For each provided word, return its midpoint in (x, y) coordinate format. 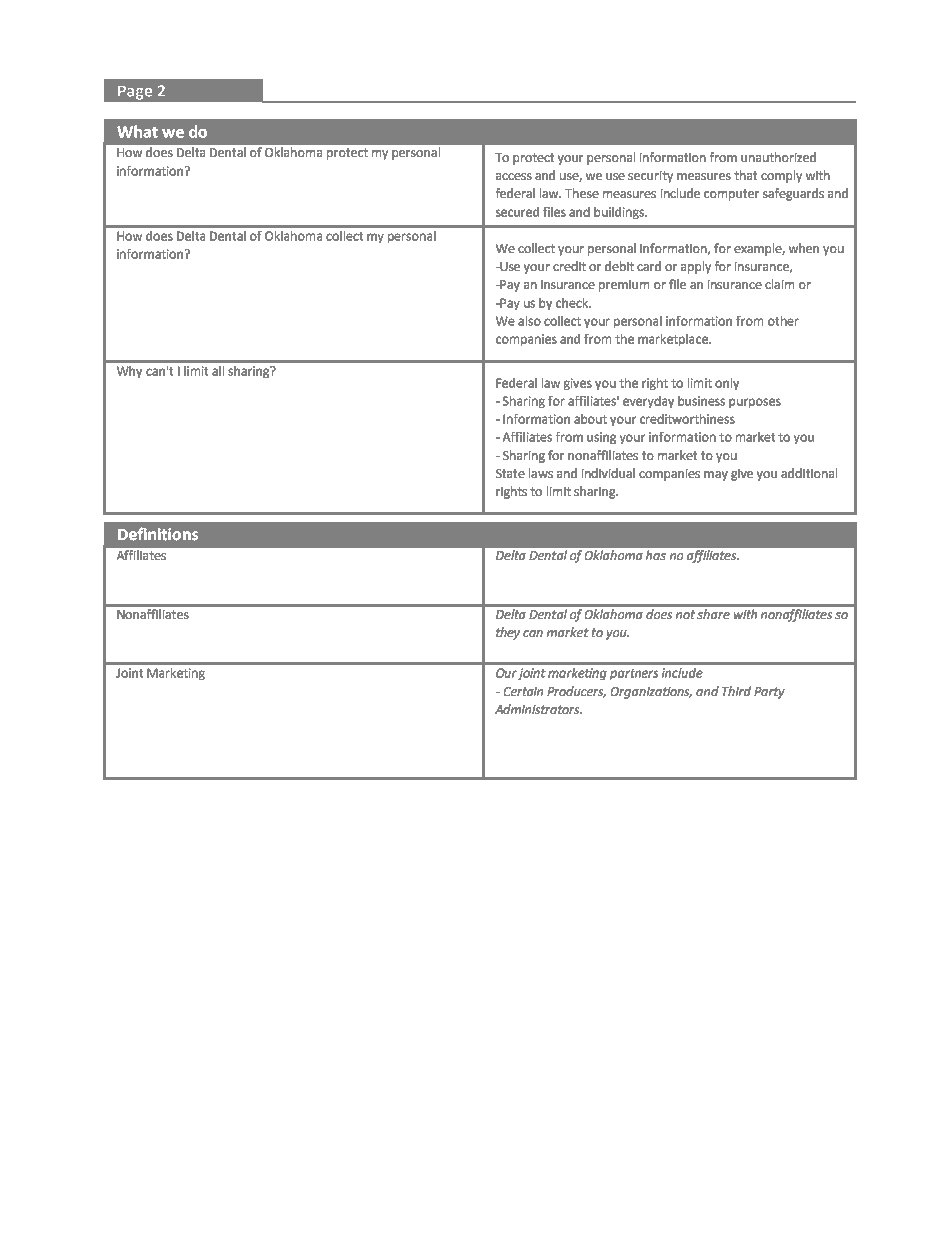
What (137, 132)
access (514, 176)
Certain (523, 691)
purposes (755, 403)
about (590, 419)
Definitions (158, 534)
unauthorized (778, 157)
